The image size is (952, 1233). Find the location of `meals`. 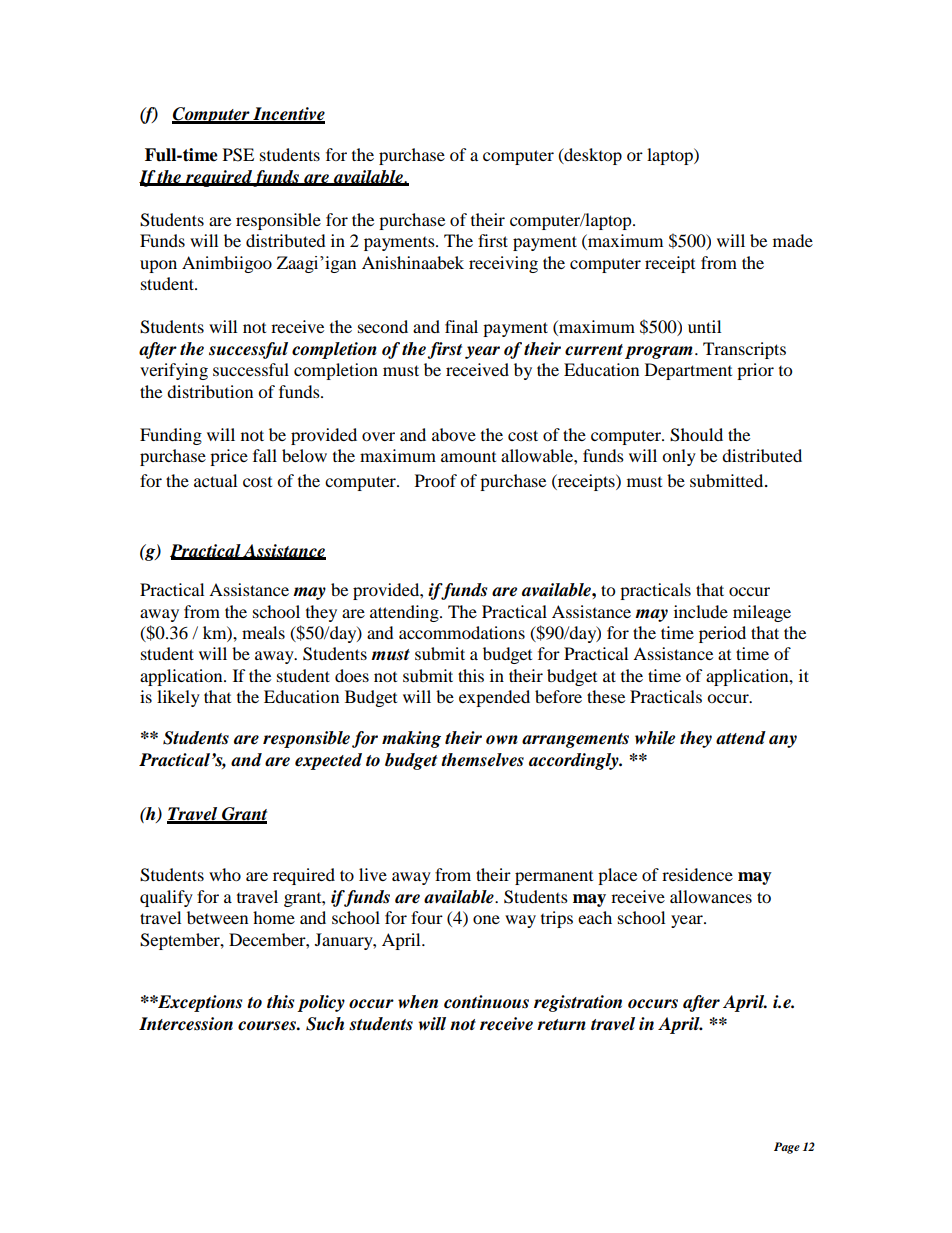

meals is located at coordinates (263, 632).
